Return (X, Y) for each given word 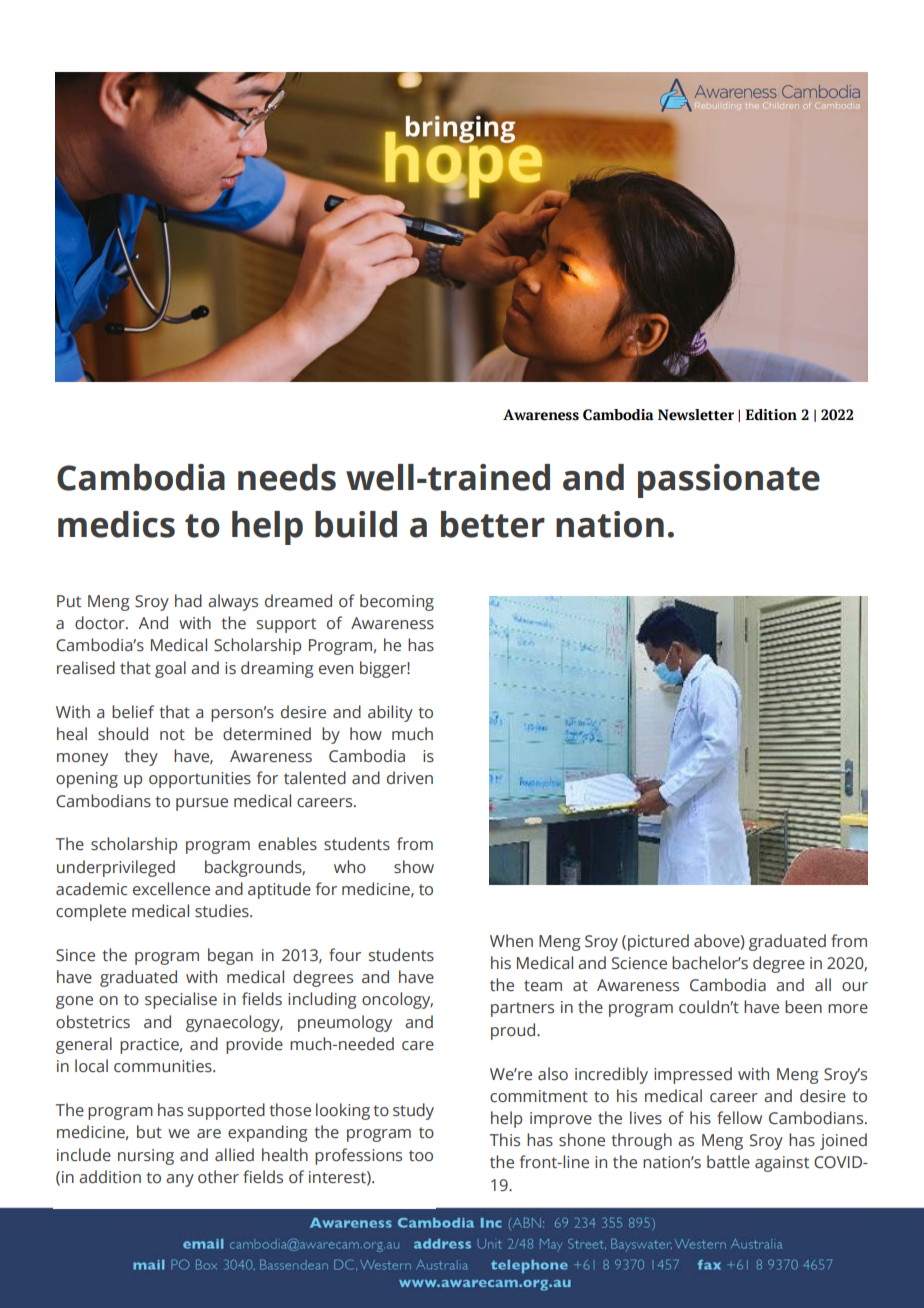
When (511, 941)
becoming (397, 602)
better (493, 524)
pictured (658, 942)
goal (170, 669)
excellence (171, 889)
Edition (771, 415)
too (421, 1155)
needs (287, 477)
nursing (146, 1157)
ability (390, 713)
